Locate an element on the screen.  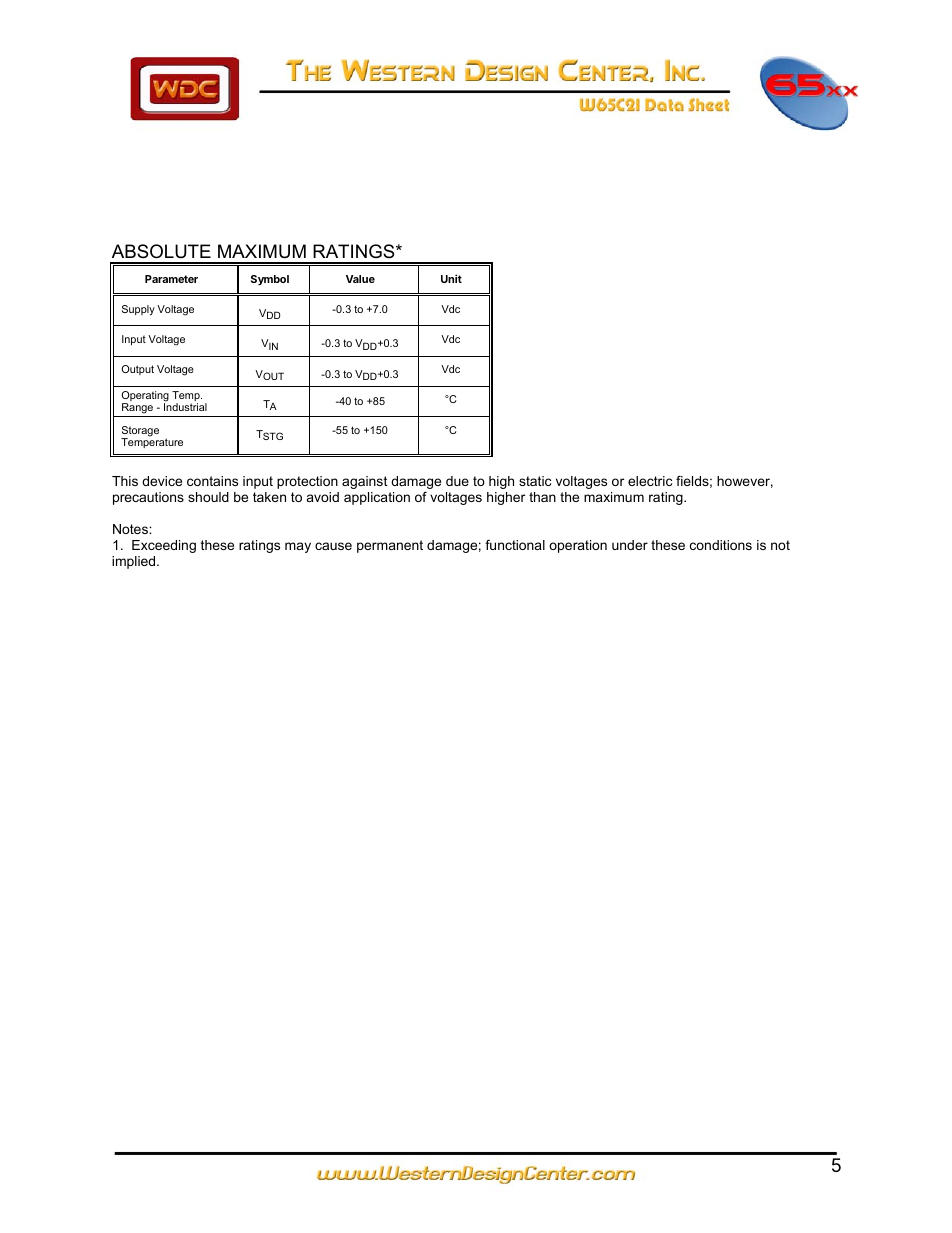
due is located at coordinates (457, 481).
